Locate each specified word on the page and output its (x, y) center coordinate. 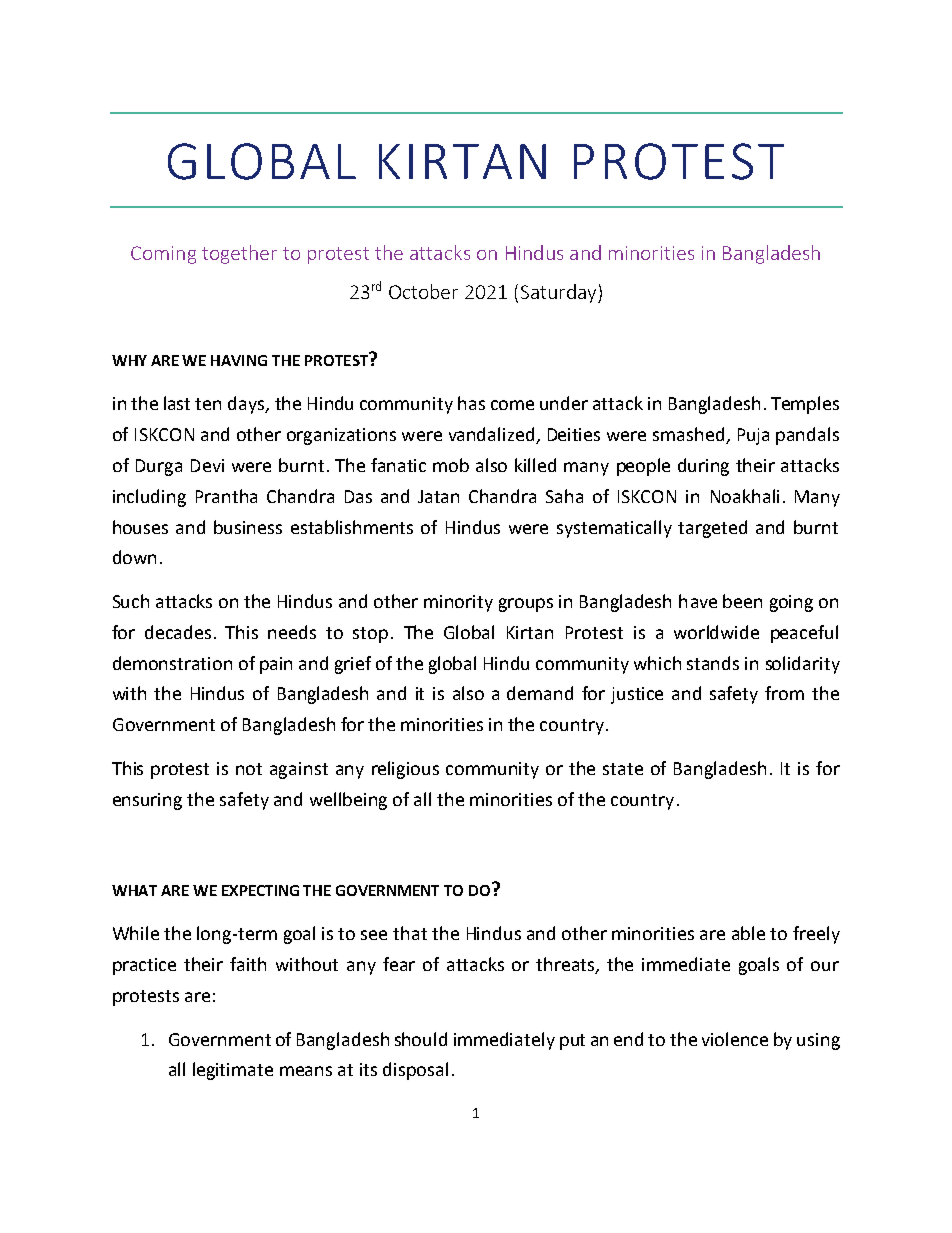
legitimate (233, 1071)
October (423, 291)
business (248, 527)
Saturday (560, 293)
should (421, 1039)
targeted (712, 529)
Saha (564, 496)
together (239, 254)
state (623, 769)
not (249, 769)
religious (405, 770)
